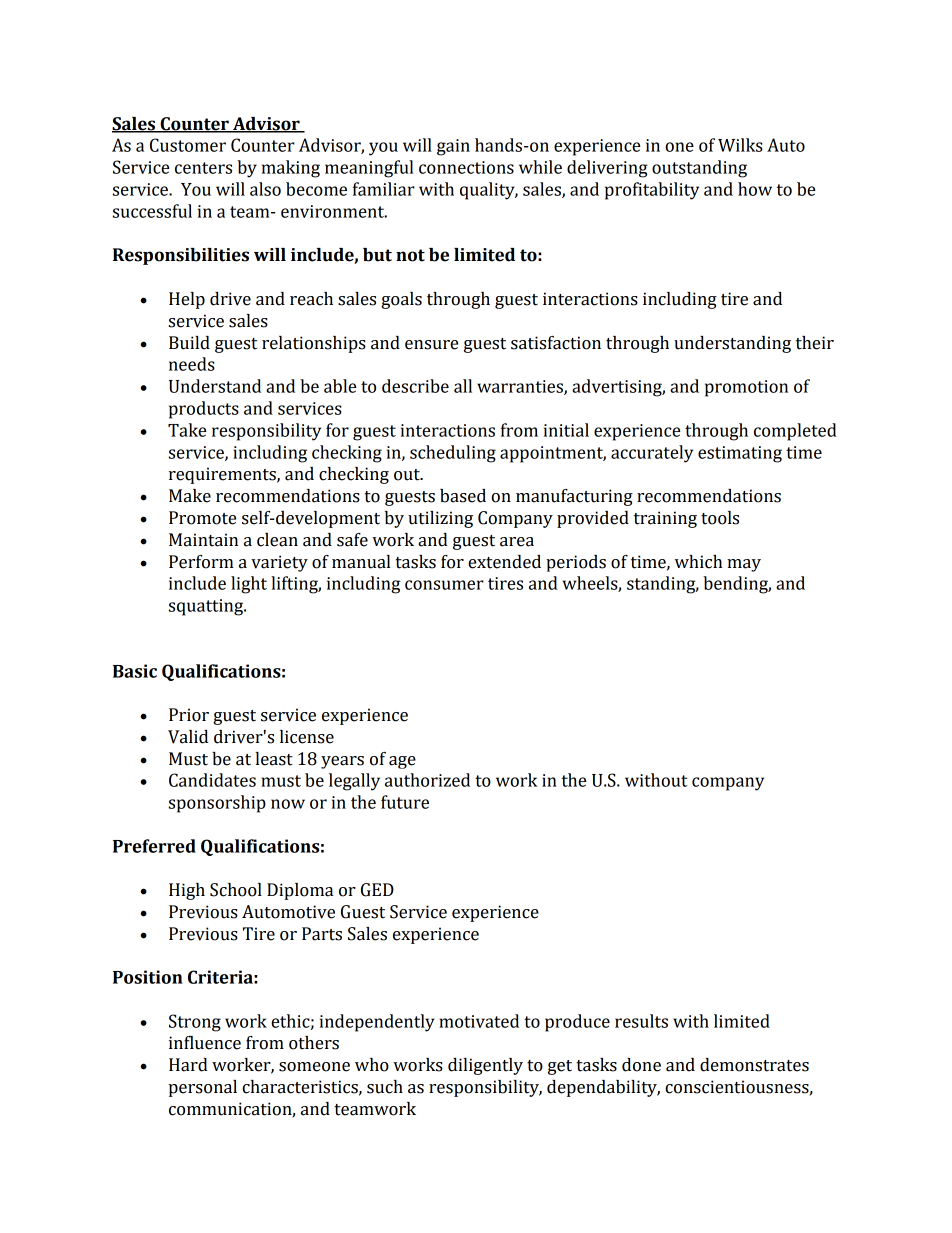 The image size is (952, 1233). What do you see at coordinates (212, 780) in the document?
I see `Candidates` at bounding box center [212, 780].
